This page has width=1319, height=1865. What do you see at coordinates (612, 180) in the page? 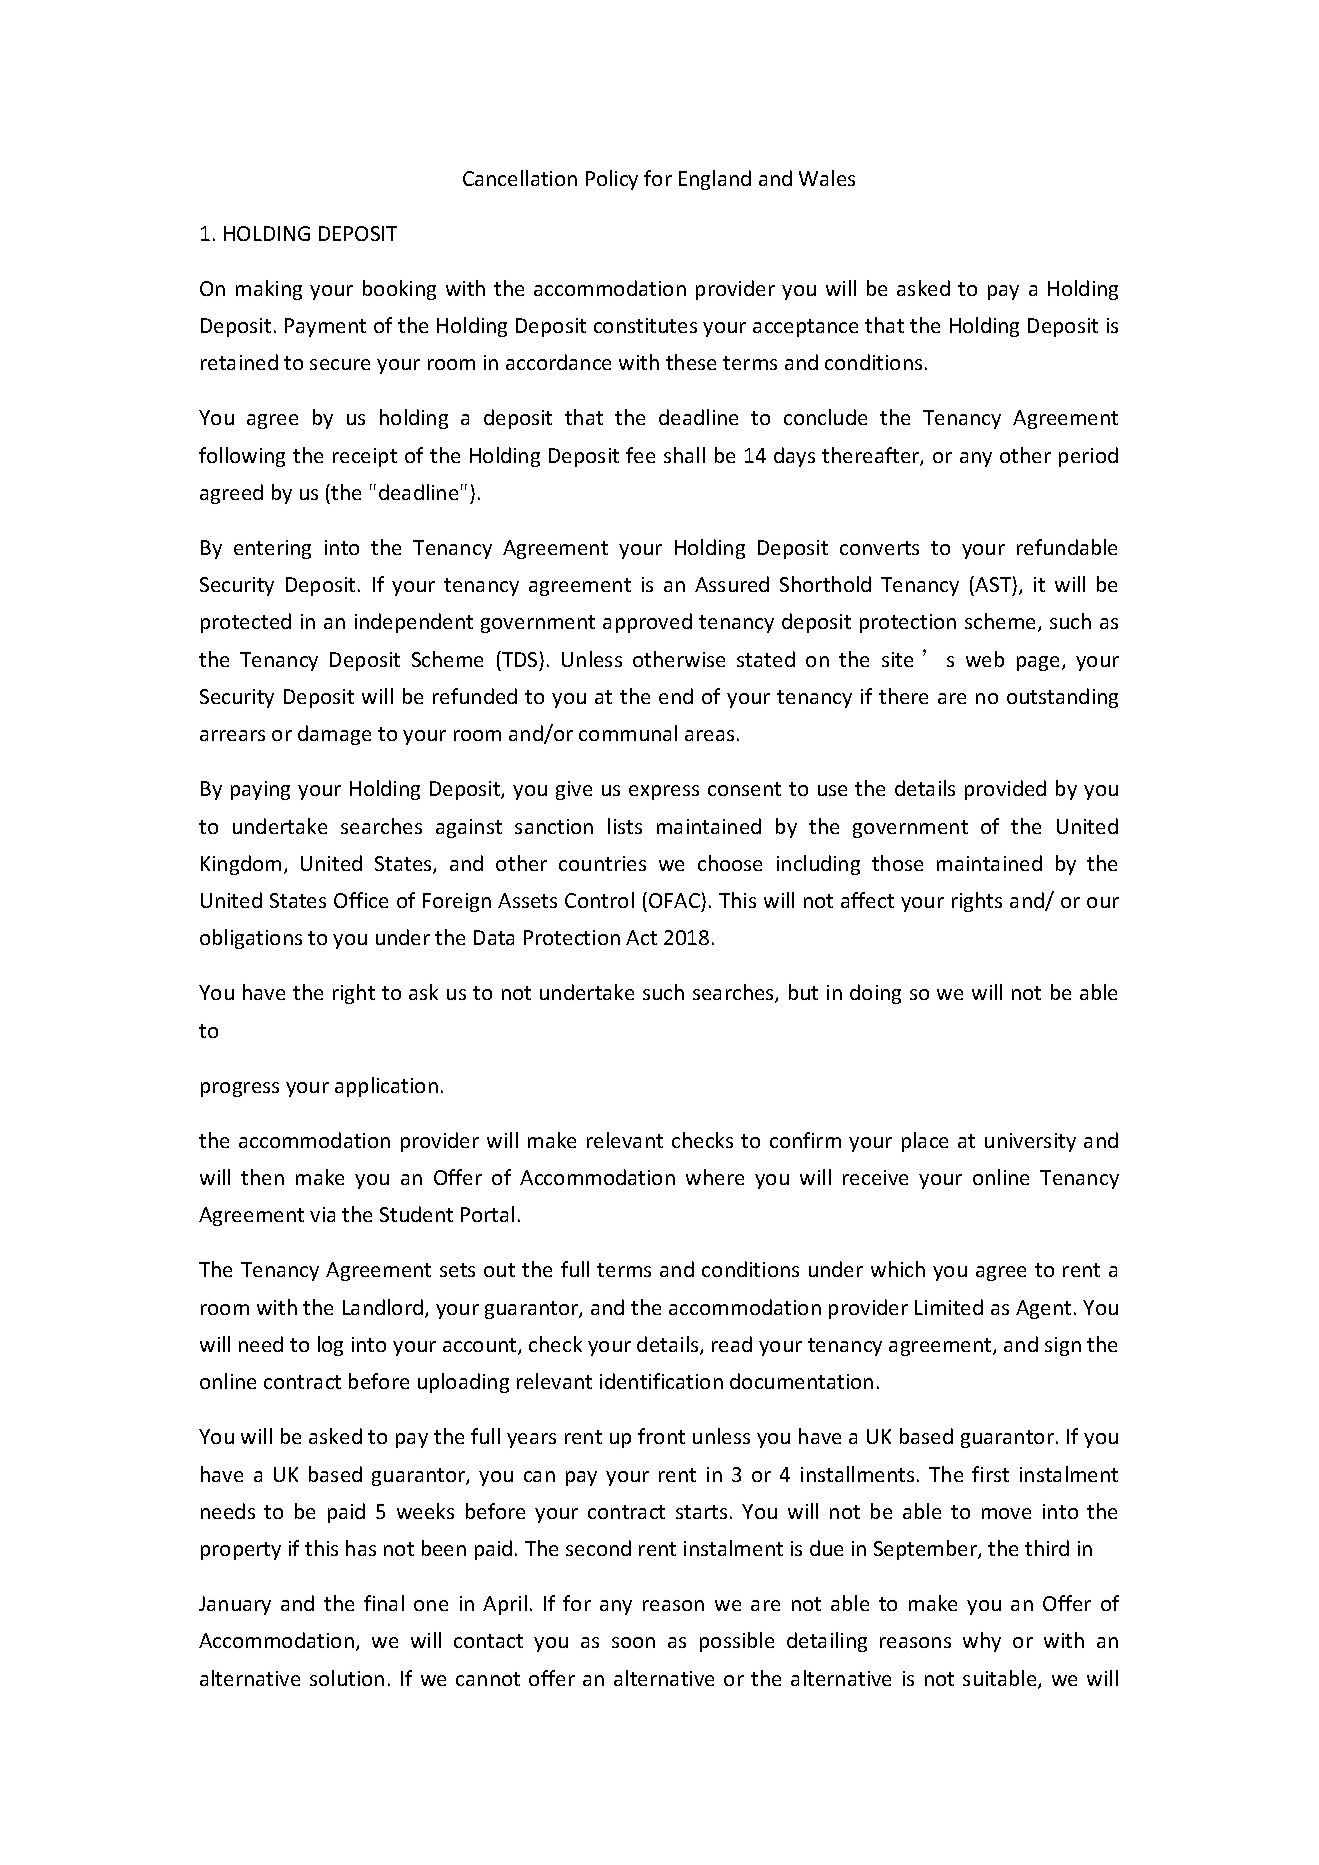
I see `Policy` at bounding box center [612, 180].
